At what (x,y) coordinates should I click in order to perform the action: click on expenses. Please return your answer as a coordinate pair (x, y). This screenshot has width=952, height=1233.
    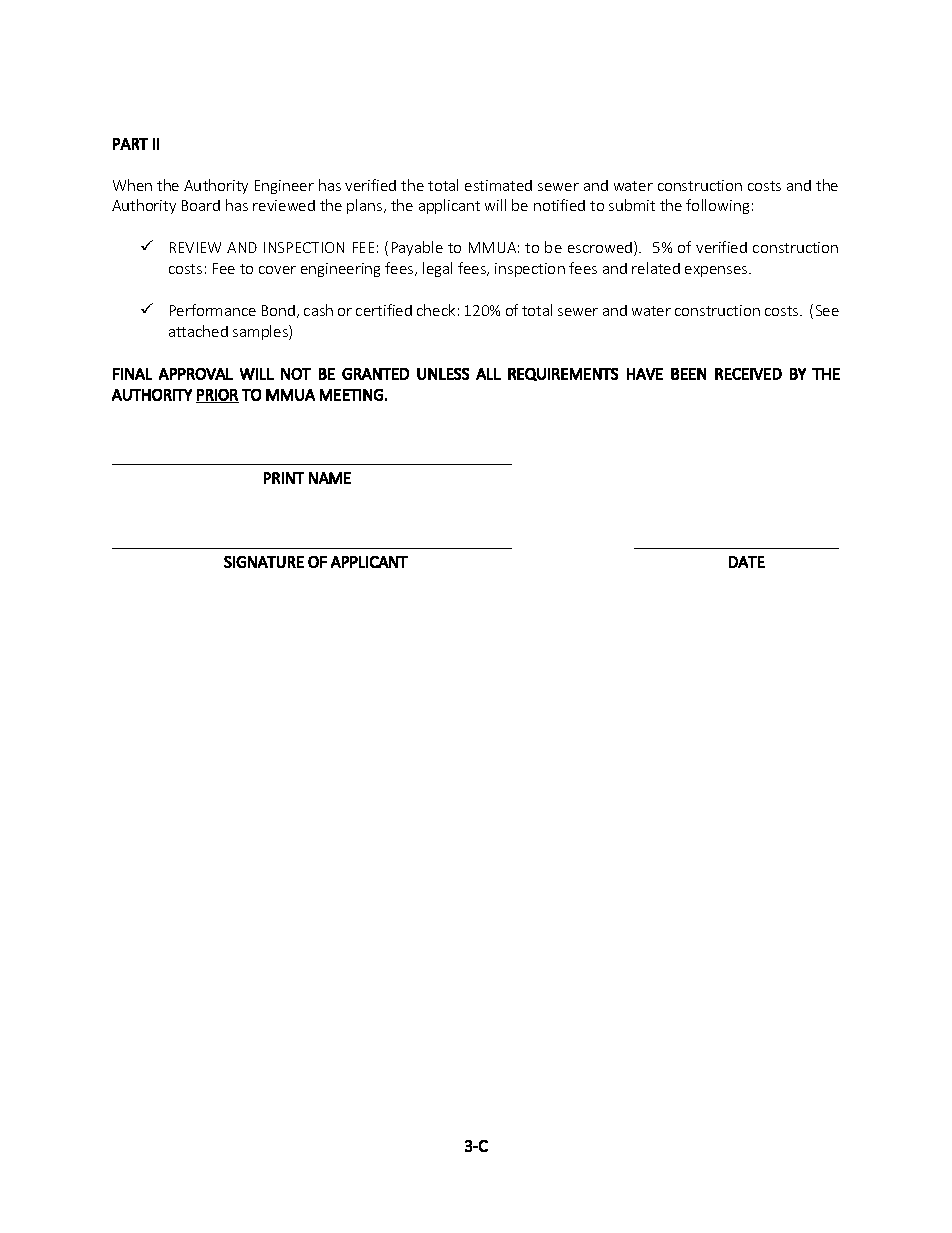
    Looking at the image, I should click on (717, 271).
